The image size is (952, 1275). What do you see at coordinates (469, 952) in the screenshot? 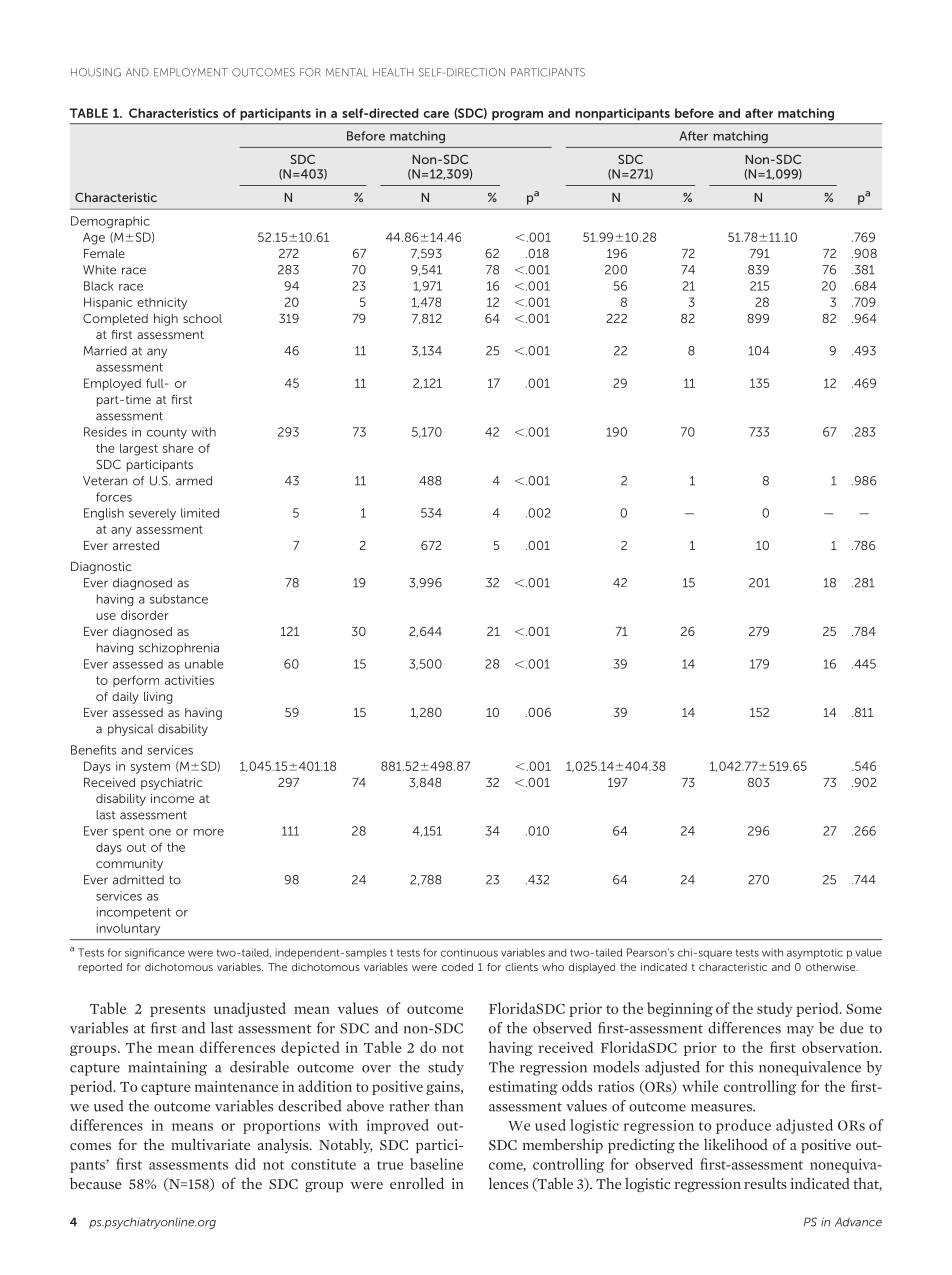
I see `continuous` at bounding box center [469, 952].
